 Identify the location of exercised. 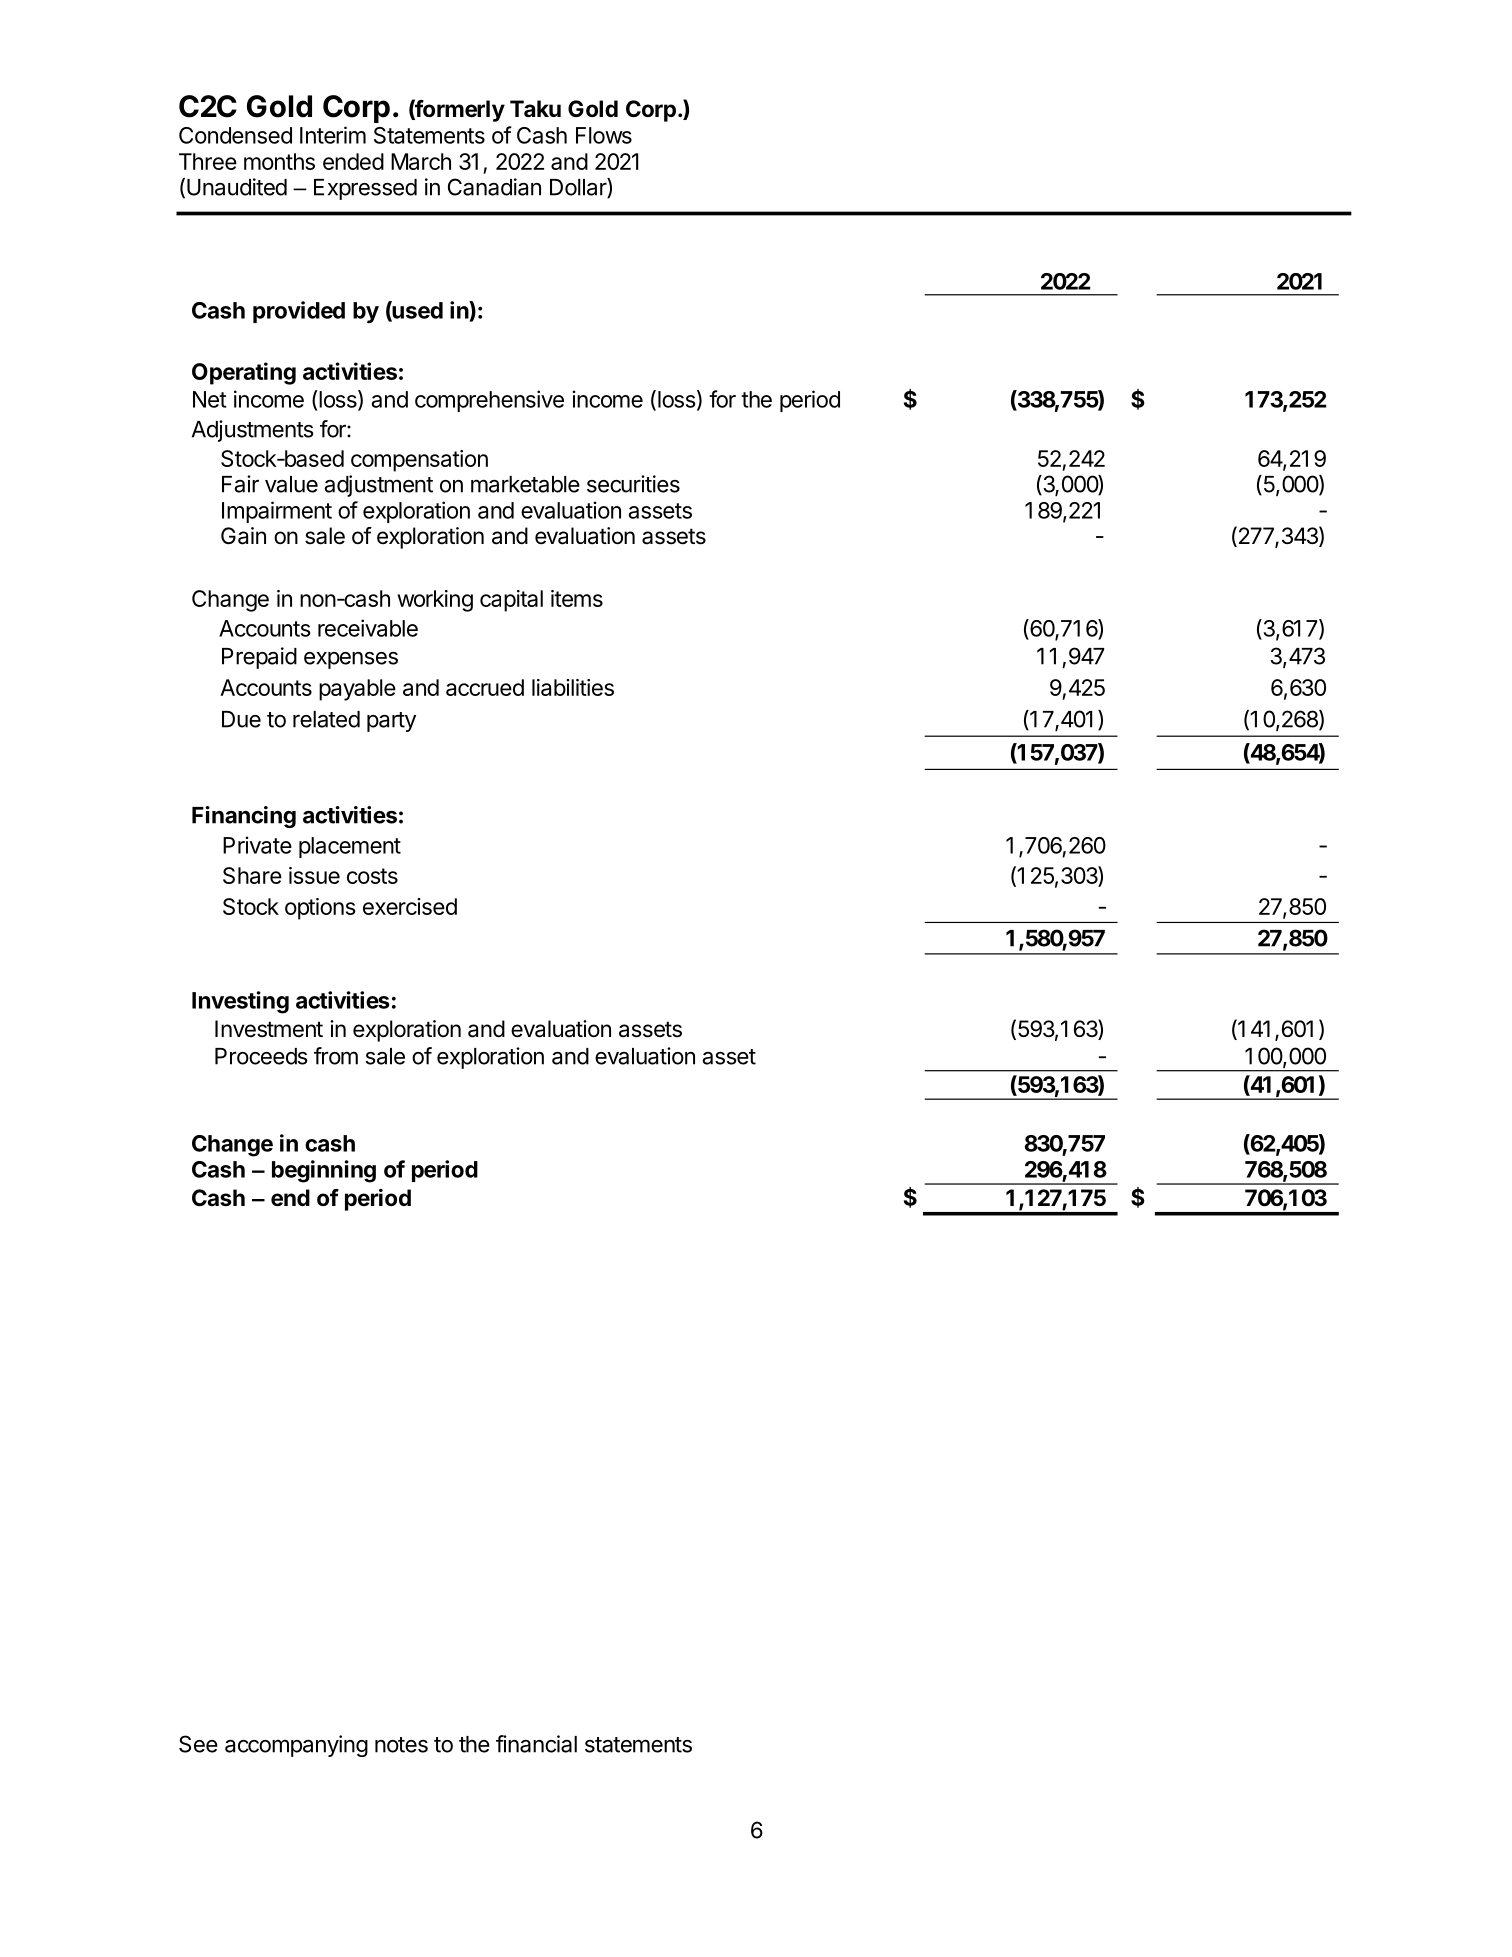
(410, 906).
